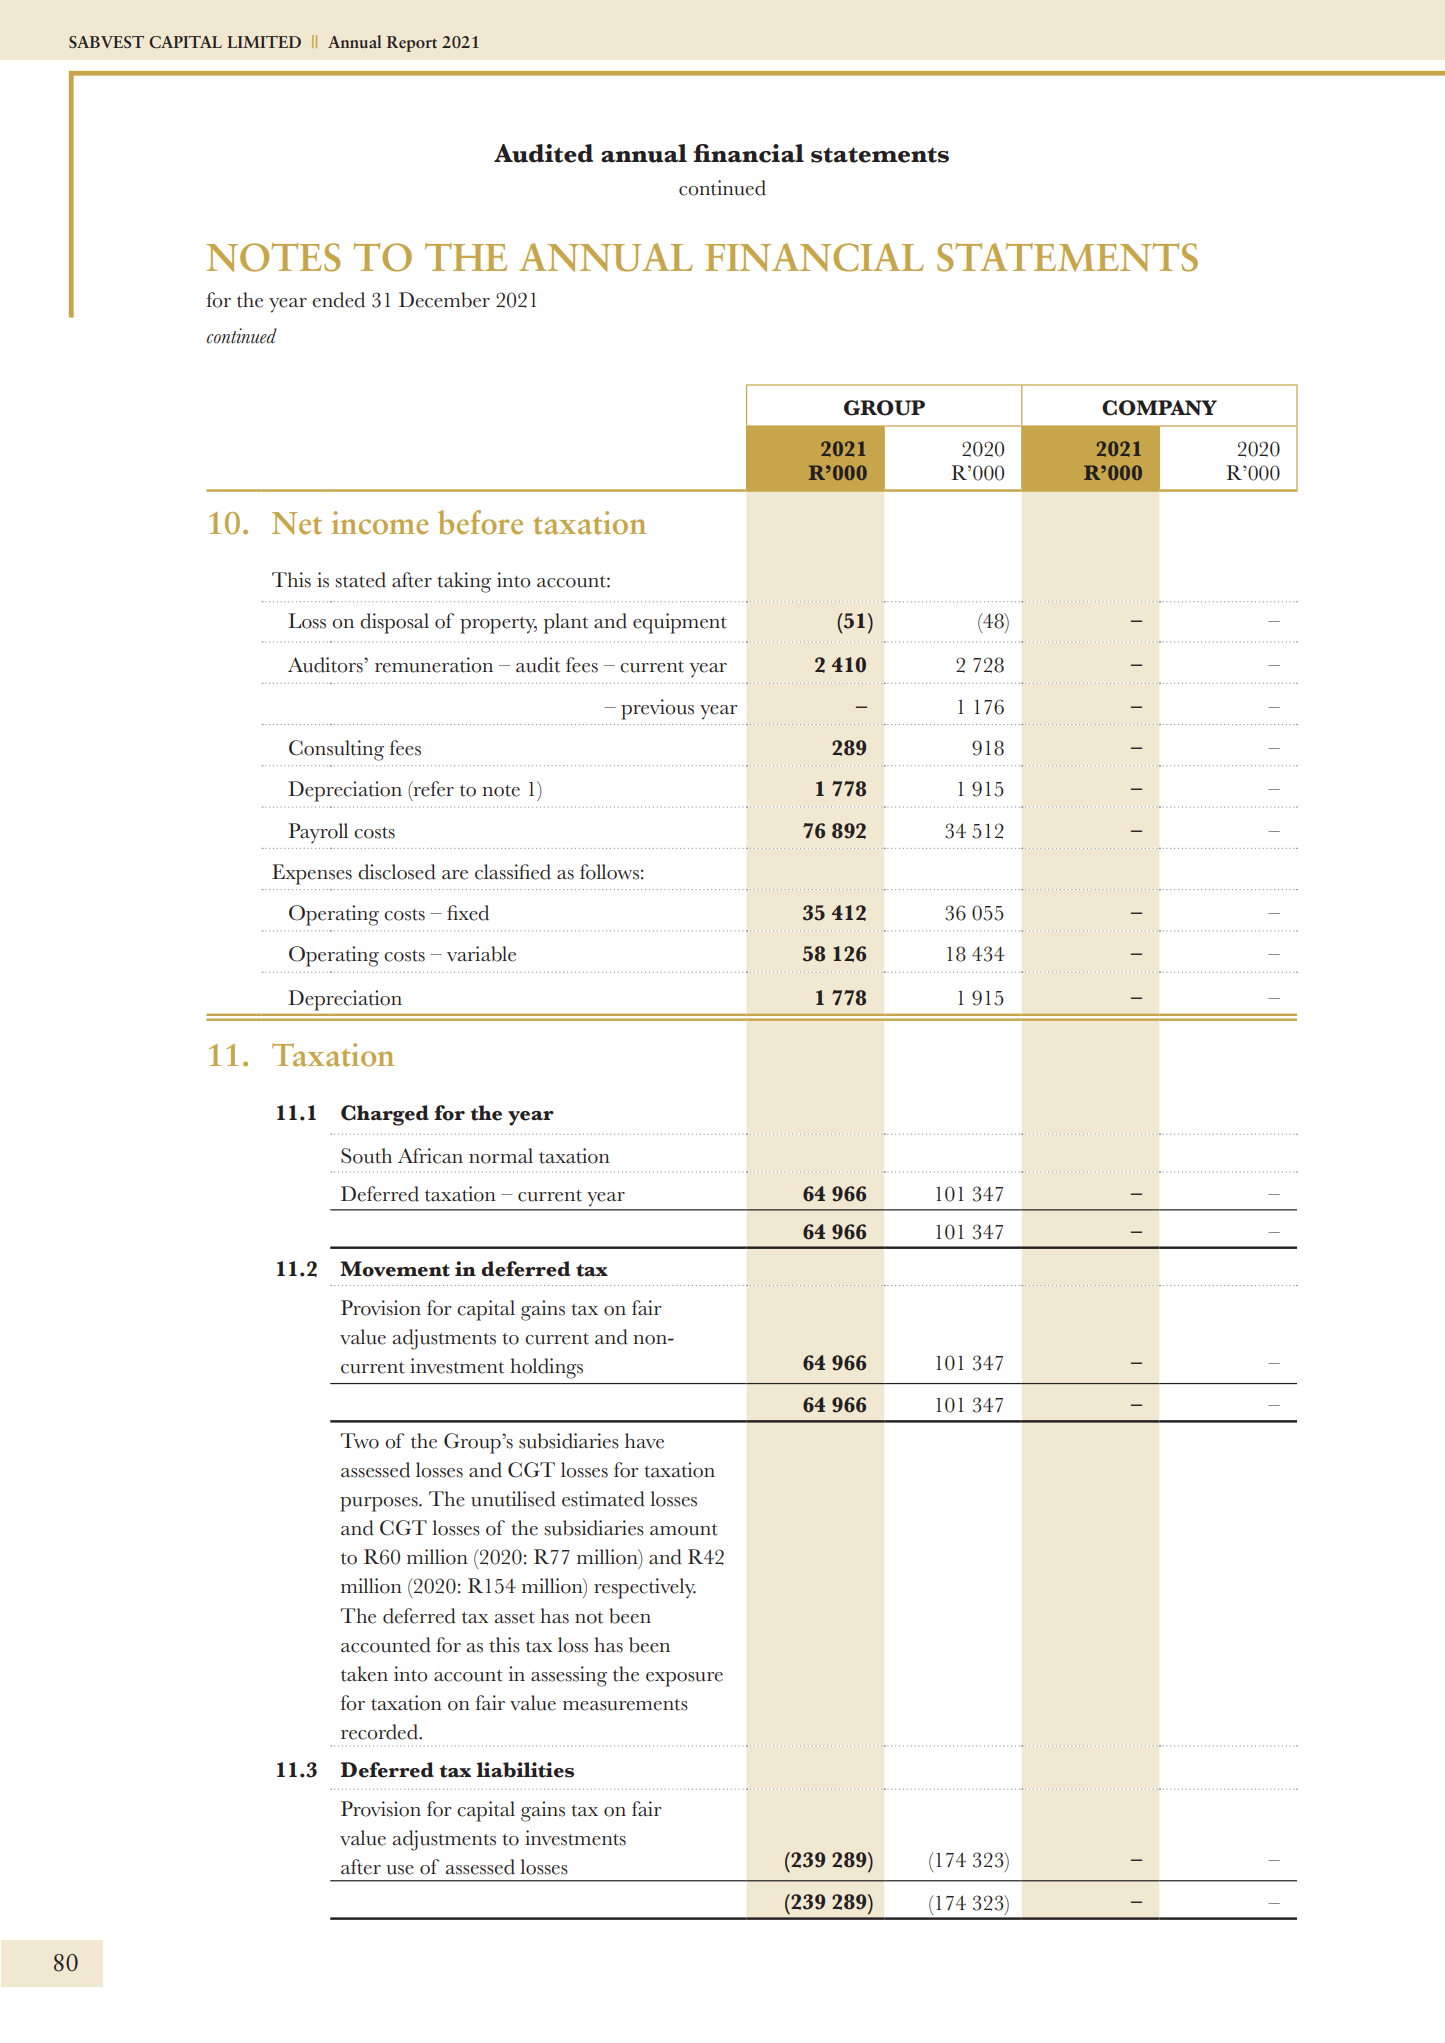 The image size is (1445, 2043). Describe the element at coordinates (360, 1441) in the page. I see `Two` at that location.
